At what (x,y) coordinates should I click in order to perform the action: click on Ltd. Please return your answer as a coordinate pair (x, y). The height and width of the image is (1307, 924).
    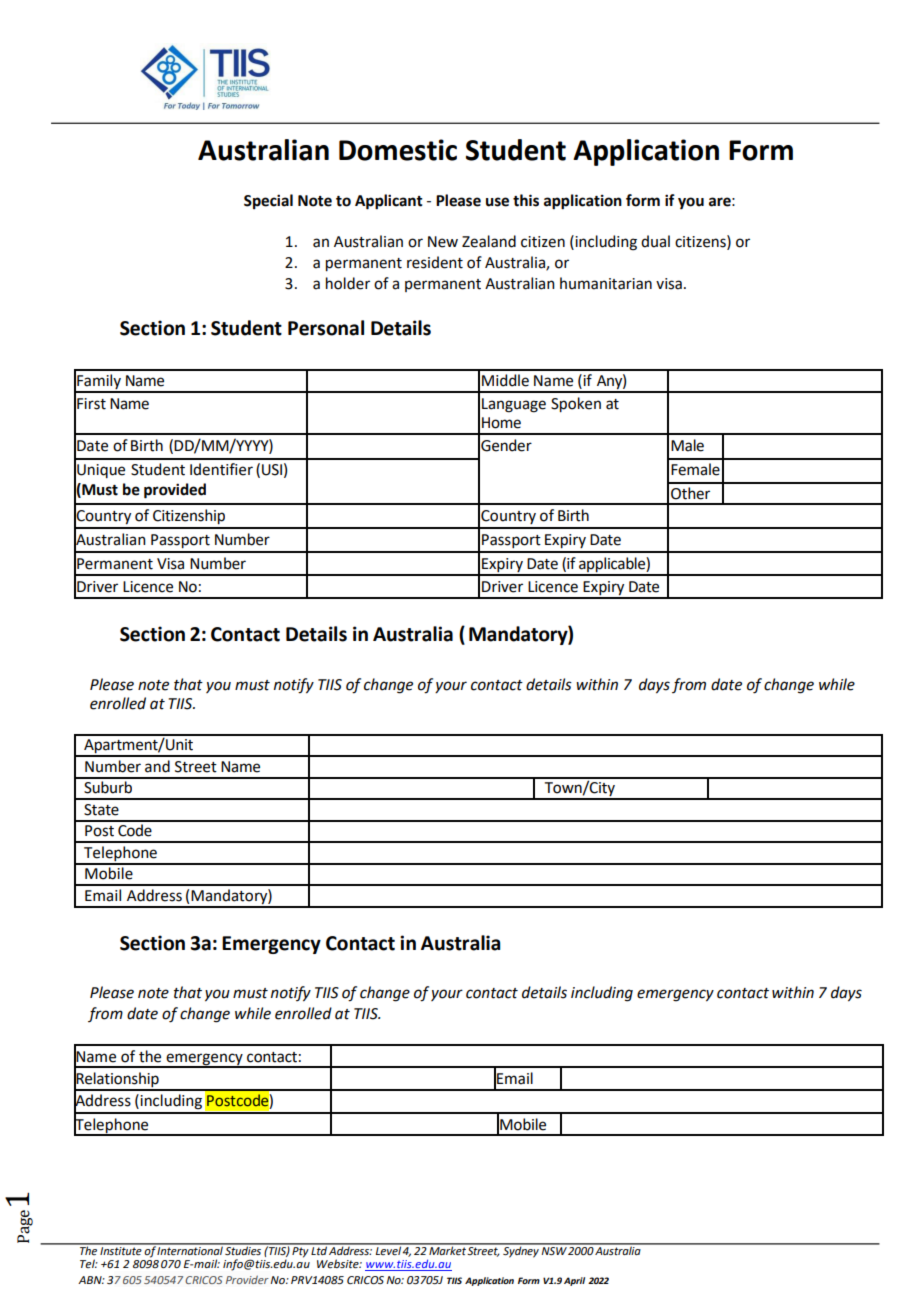
    Looking at the image, I should click on (319, 1249).
